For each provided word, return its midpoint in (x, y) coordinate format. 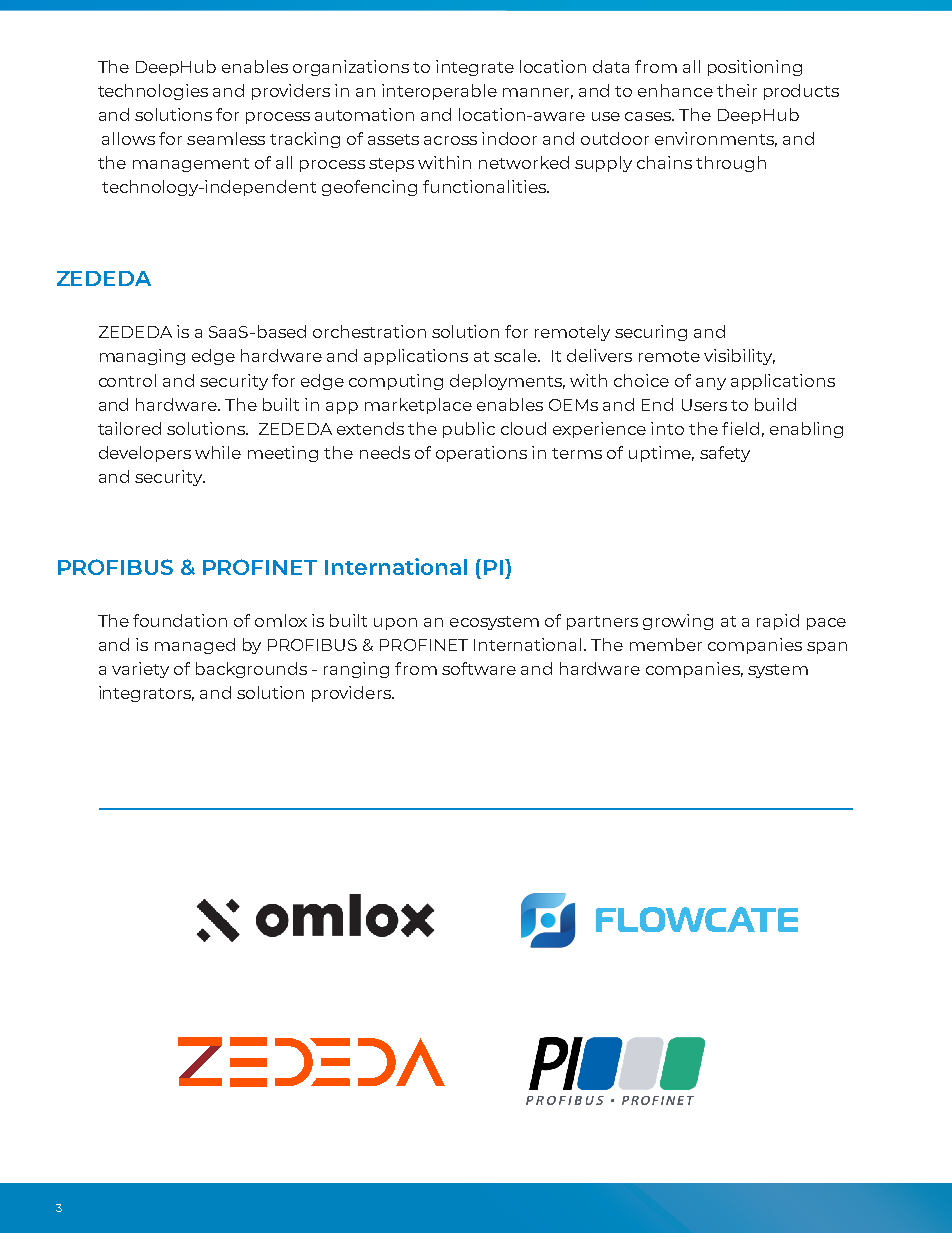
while (218, 452)
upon (395, 624)
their (737, 90)
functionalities (485, 186)
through (731, 164)
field (740, 428)
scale (516, 355)
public (469, 430)
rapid (778, 622)
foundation (180, 620)
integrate (475, 68)
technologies (153, 92)
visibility (739, 357)
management (191, 165)
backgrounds (251, 670)
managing (142, 357)
